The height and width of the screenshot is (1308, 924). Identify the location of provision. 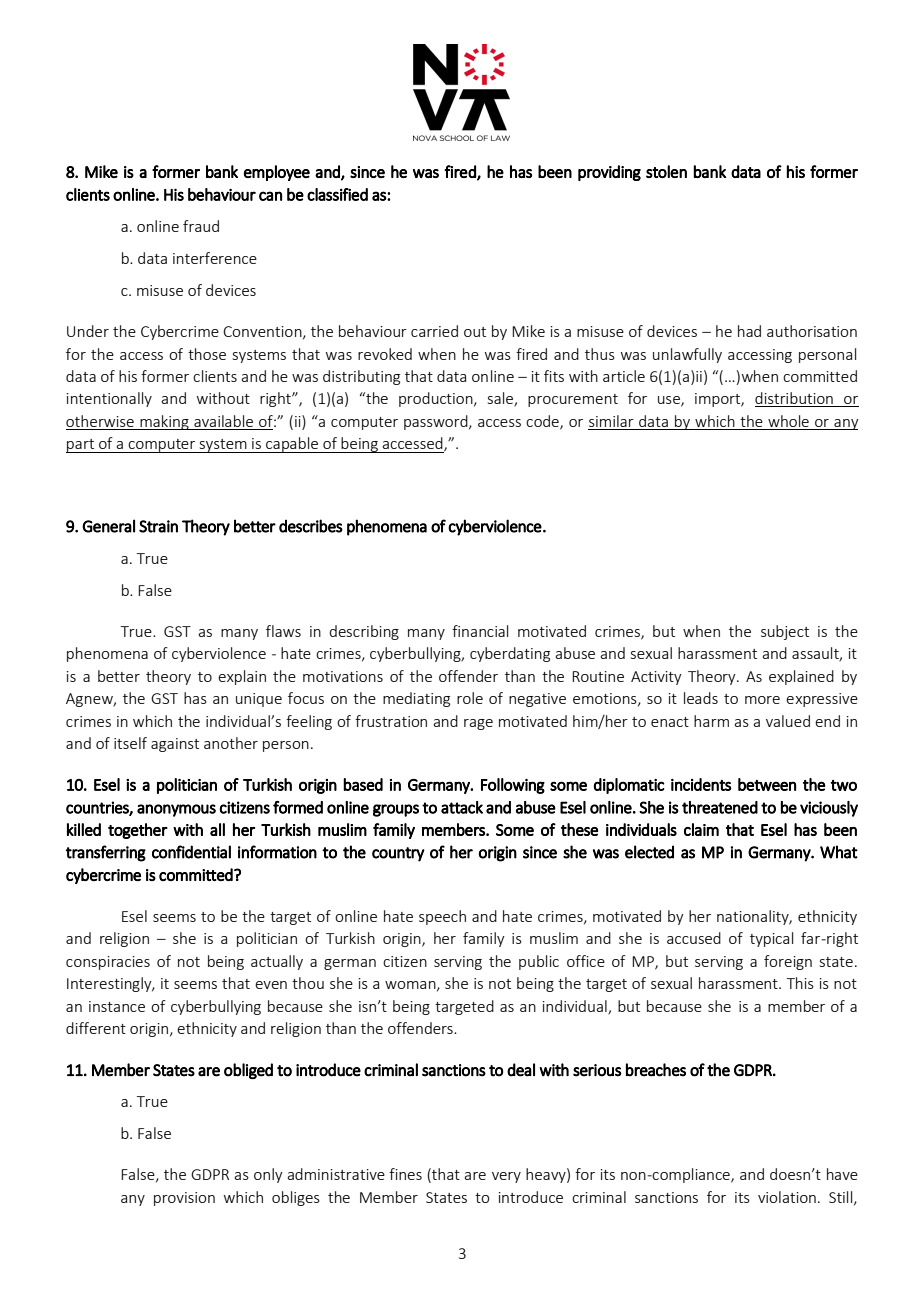
(184, 1199).
